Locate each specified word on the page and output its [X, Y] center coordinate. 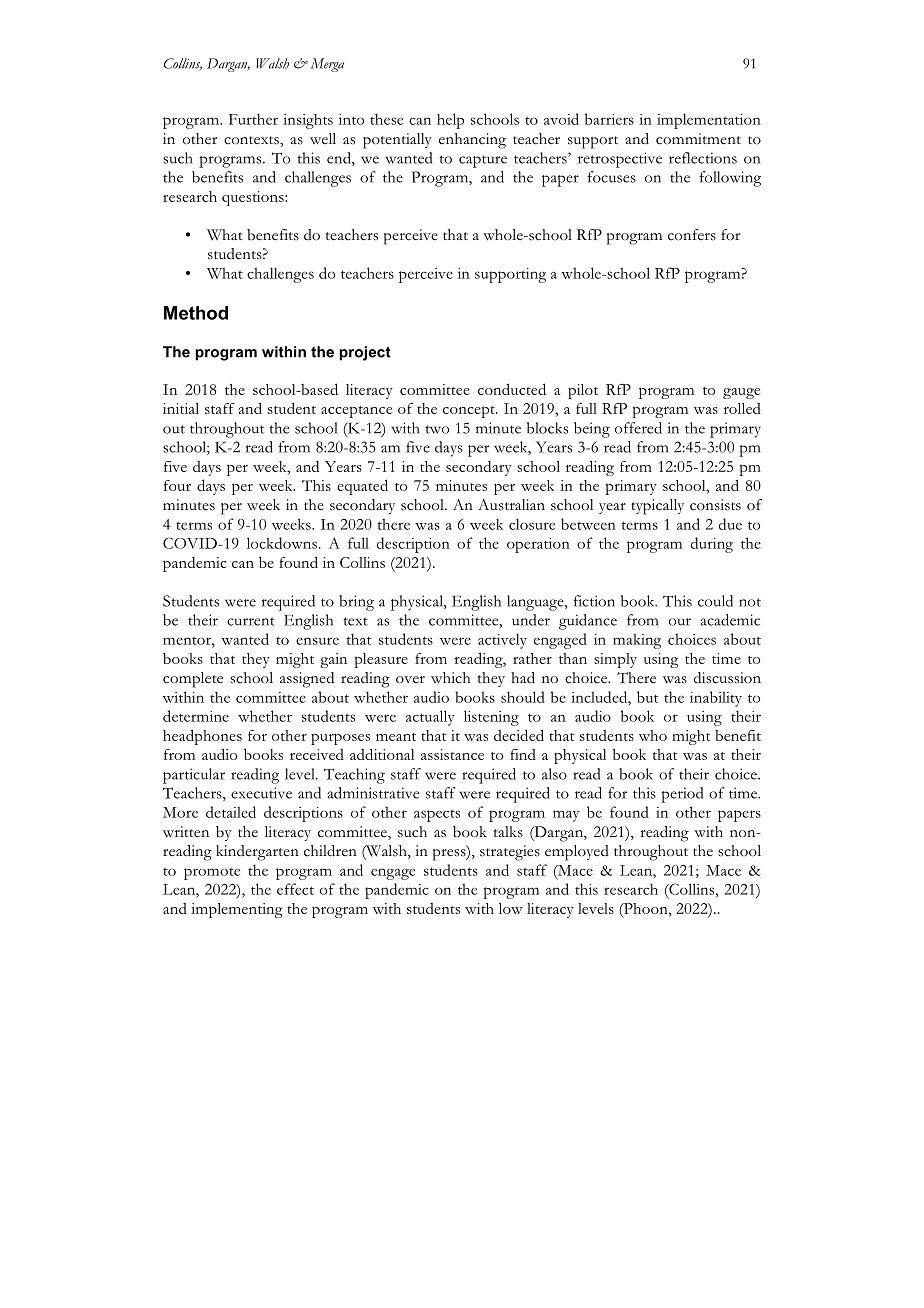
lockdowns [282, 543]
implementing [237, 910]
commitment [698, 139]
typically [657, 507]
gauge [741, 393]
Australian [511, 505]
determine [196, 716]
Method [196, 313]
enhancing [472, 141]
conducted [512, 389]
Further [253, 119]
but [648, 697]
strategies [510, 853]
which [450, 678]
